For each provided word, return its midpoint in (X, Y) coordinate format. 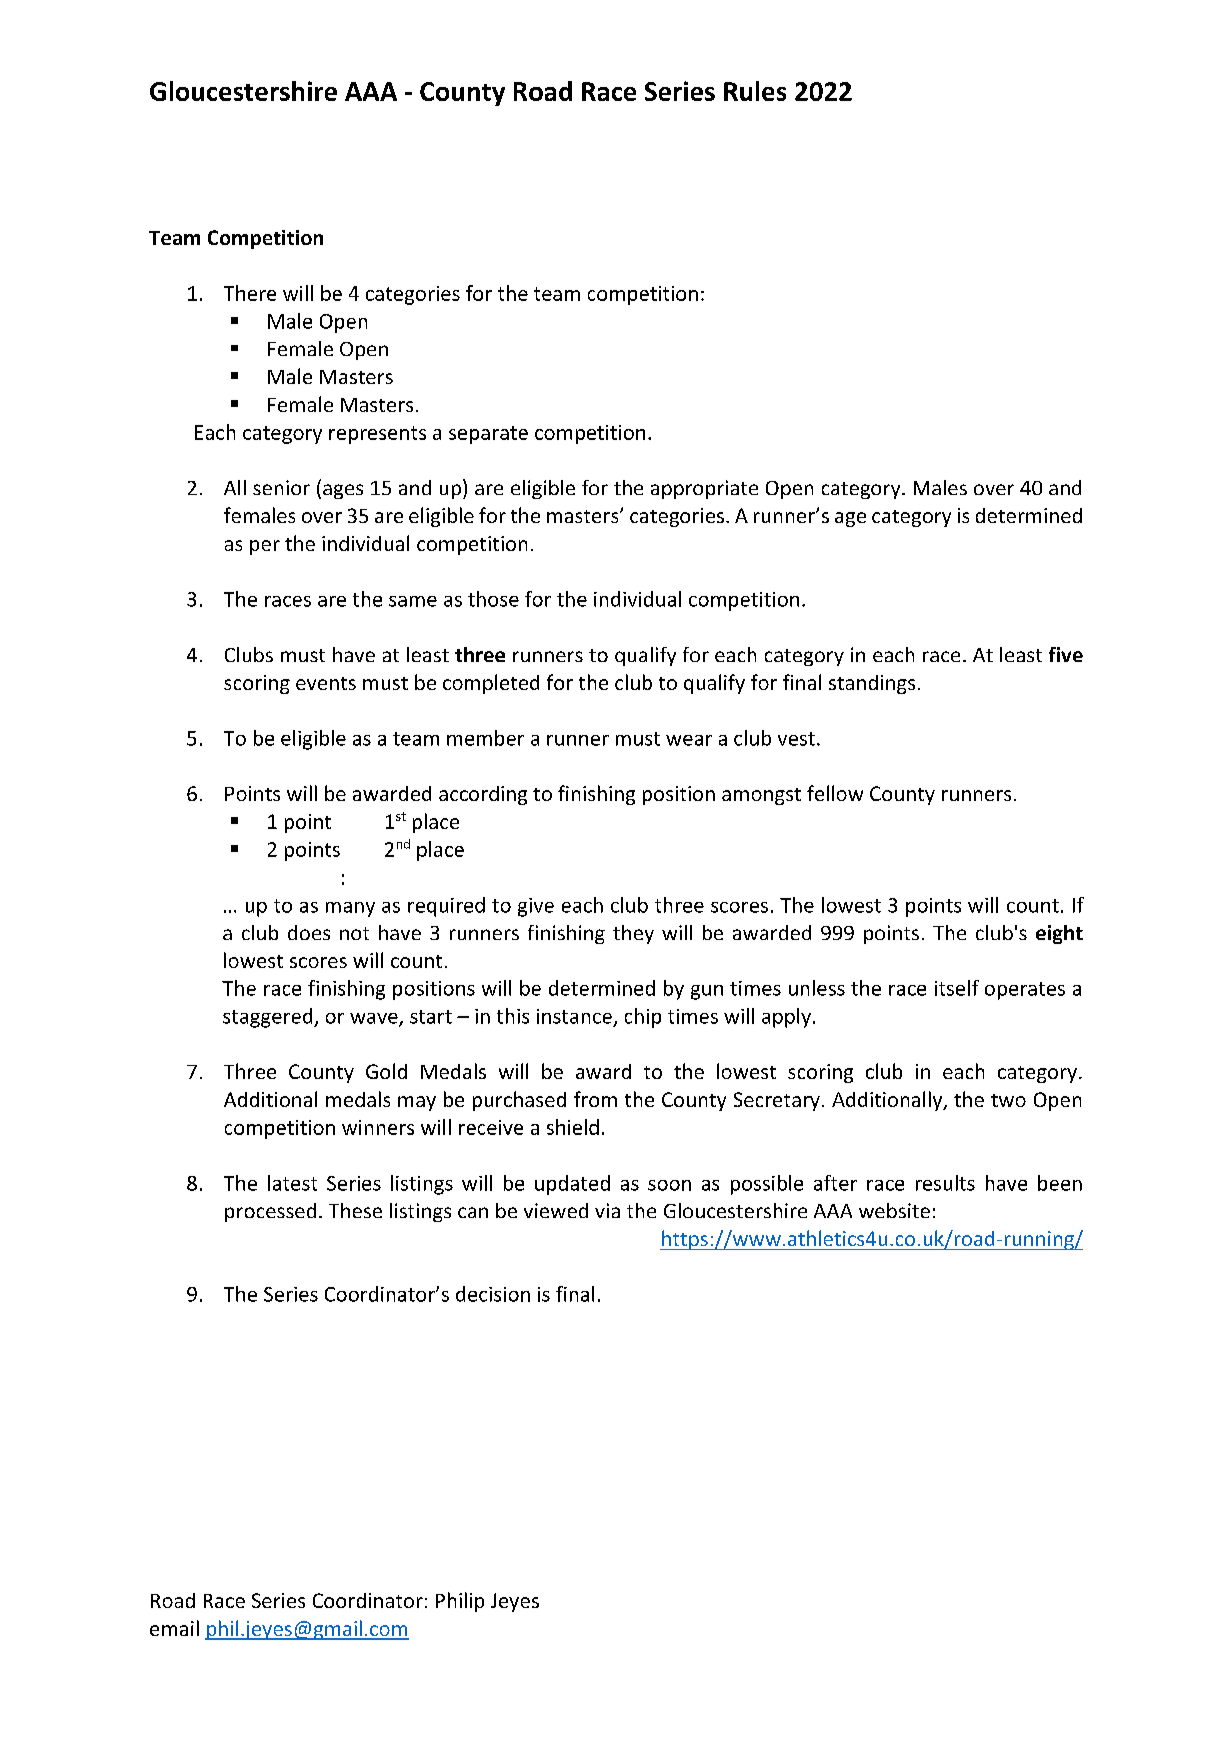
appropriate (704, 489)
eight (1059, 934)
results (945, 1183)
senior (281, 487)
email (174, 1628)
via (607, 1210)
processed (270, 1212)
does (309, 932)
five (1066, 654)
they (633, 934)
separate (488, 435)
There (250, 293)
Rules (755, 91)
